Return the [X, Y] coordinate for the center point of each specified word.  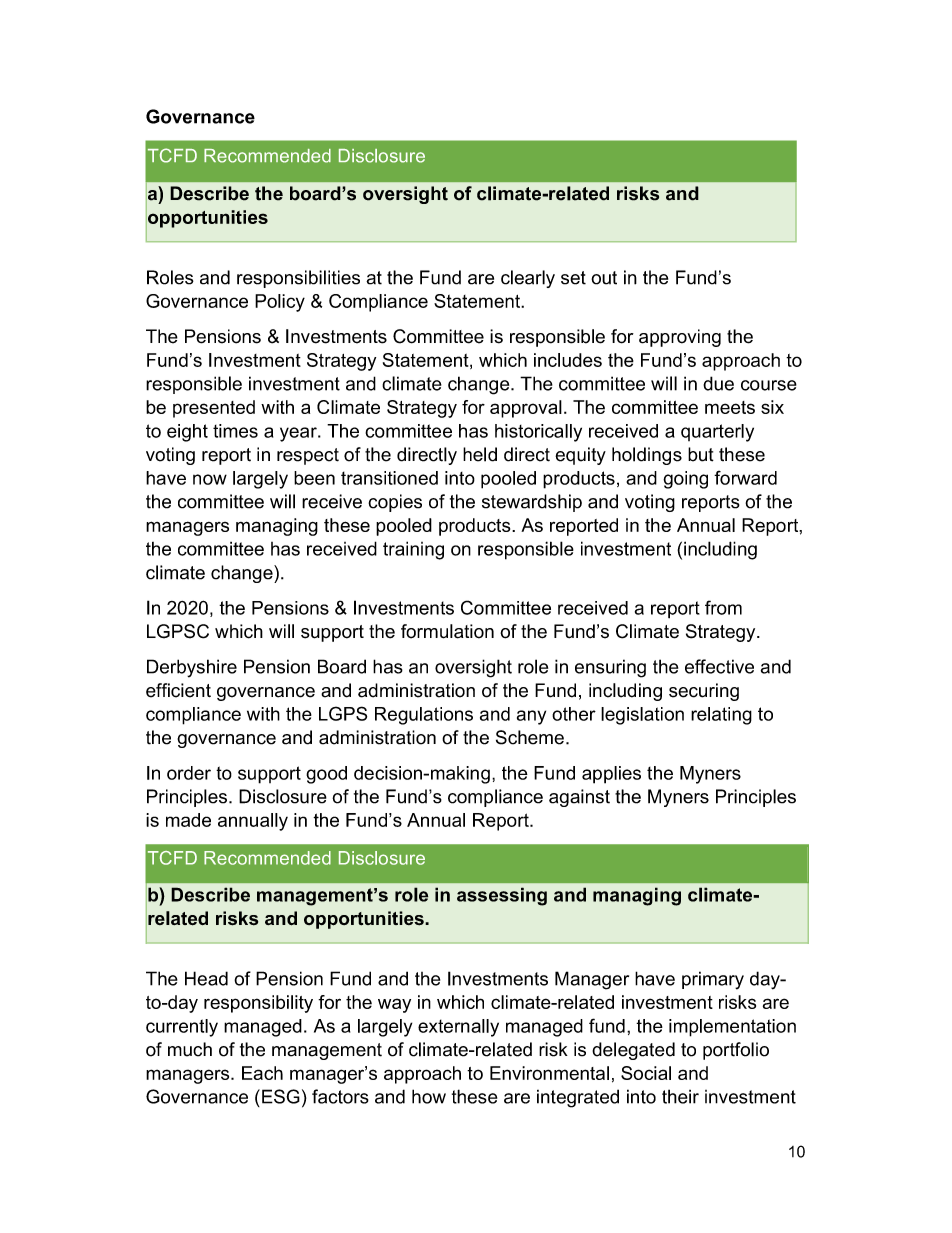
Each [262, 1073]
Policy [280, 303]
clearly [528, 279]
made [188, 820]
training [413, 550]
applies [611, 775]
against [579, 798]
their [680, 1096]
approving [680, 338]
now [210, 479]
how [429, 1096]
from [723, 607]
